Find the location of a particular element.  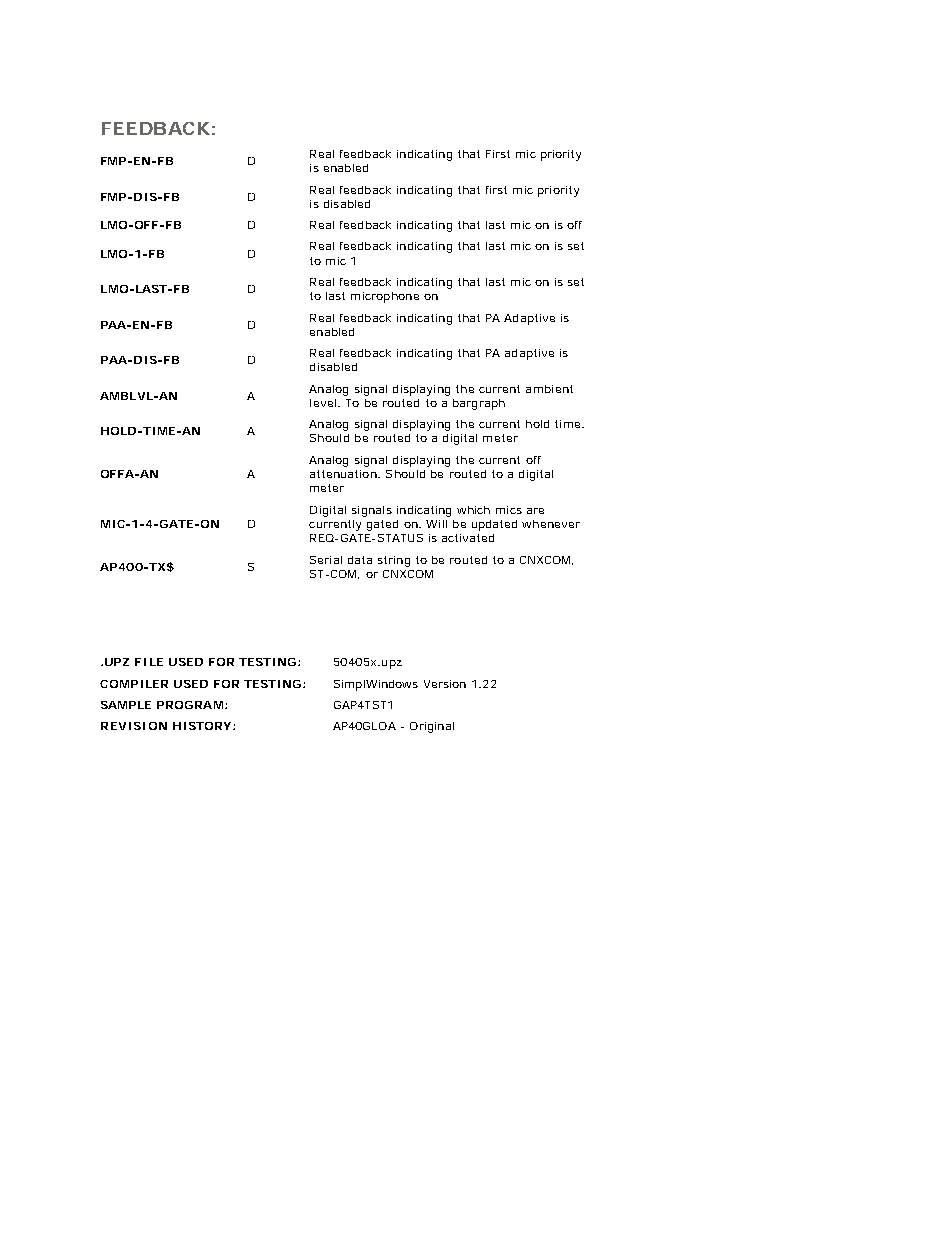

ambient is located at coordinates (549, 389).
